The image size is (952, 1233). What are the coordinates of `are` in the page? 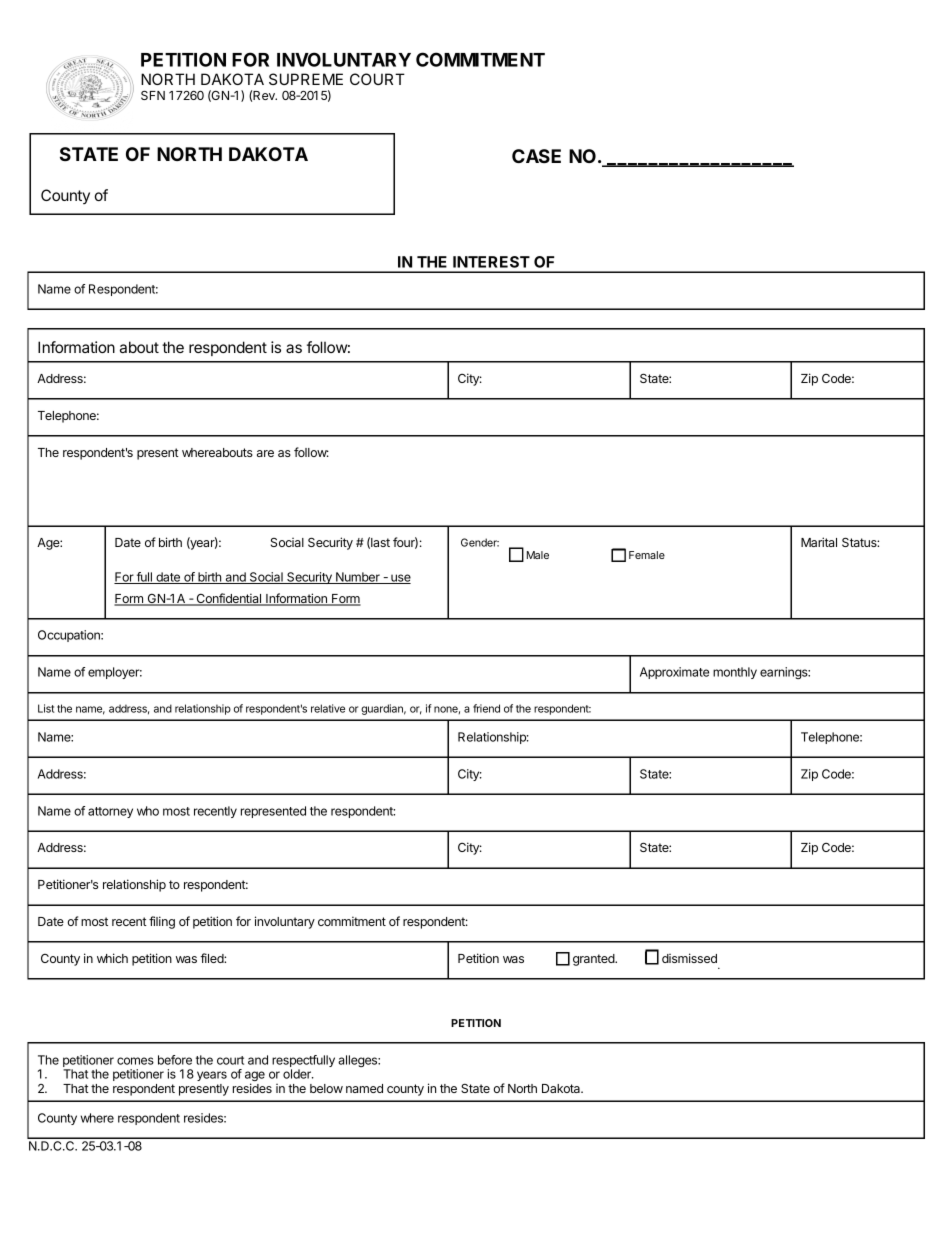 It's located at (265, 453).
